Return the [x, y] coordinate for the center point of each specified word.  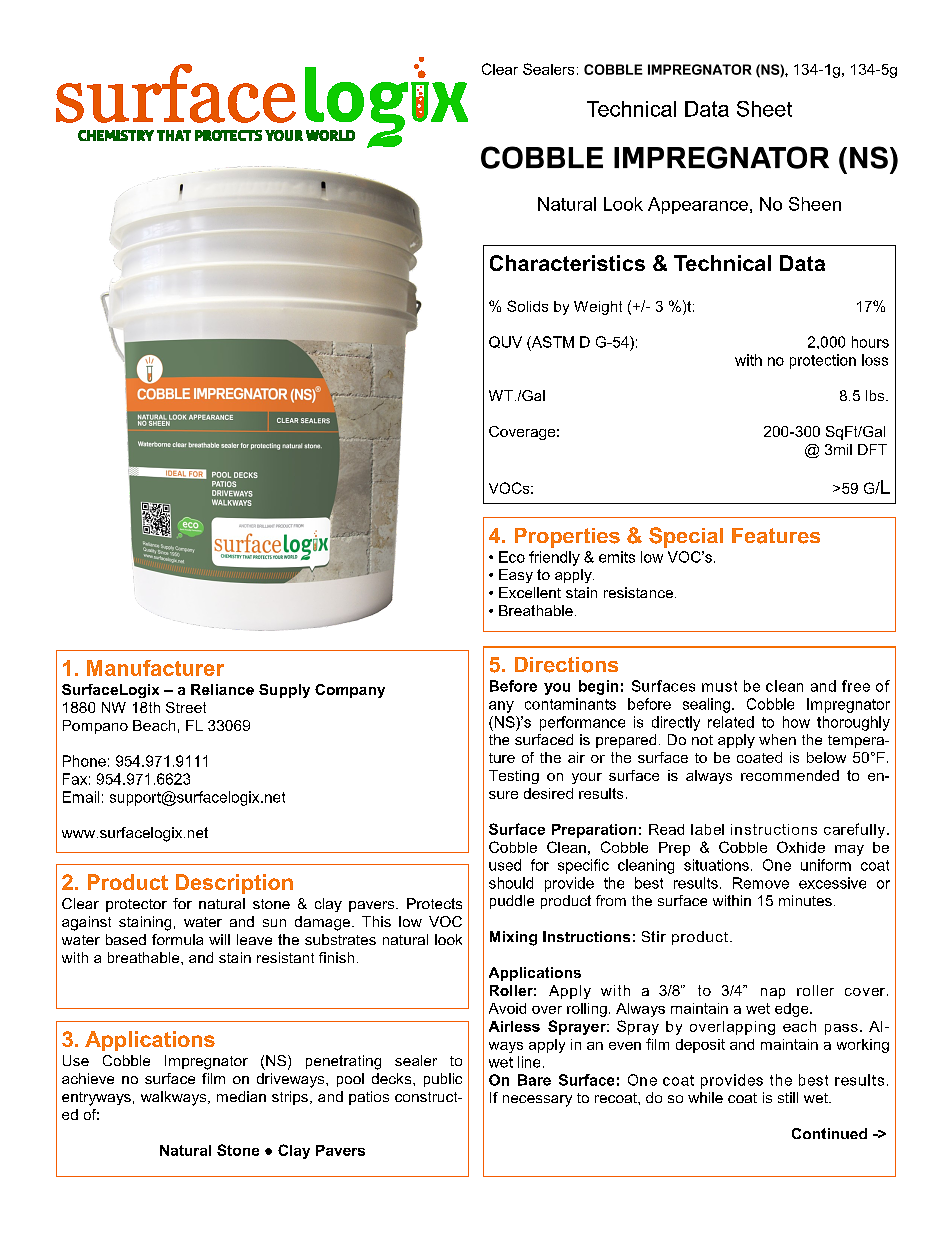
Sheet [764, 109]
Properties [567, 538]
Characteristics [567, 263]
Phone [84, 761]
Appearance [698, 205]
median [241, 1096]
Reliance [222, 689]
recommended [790, 775]
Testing [514, 777]
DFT [872, 449]
